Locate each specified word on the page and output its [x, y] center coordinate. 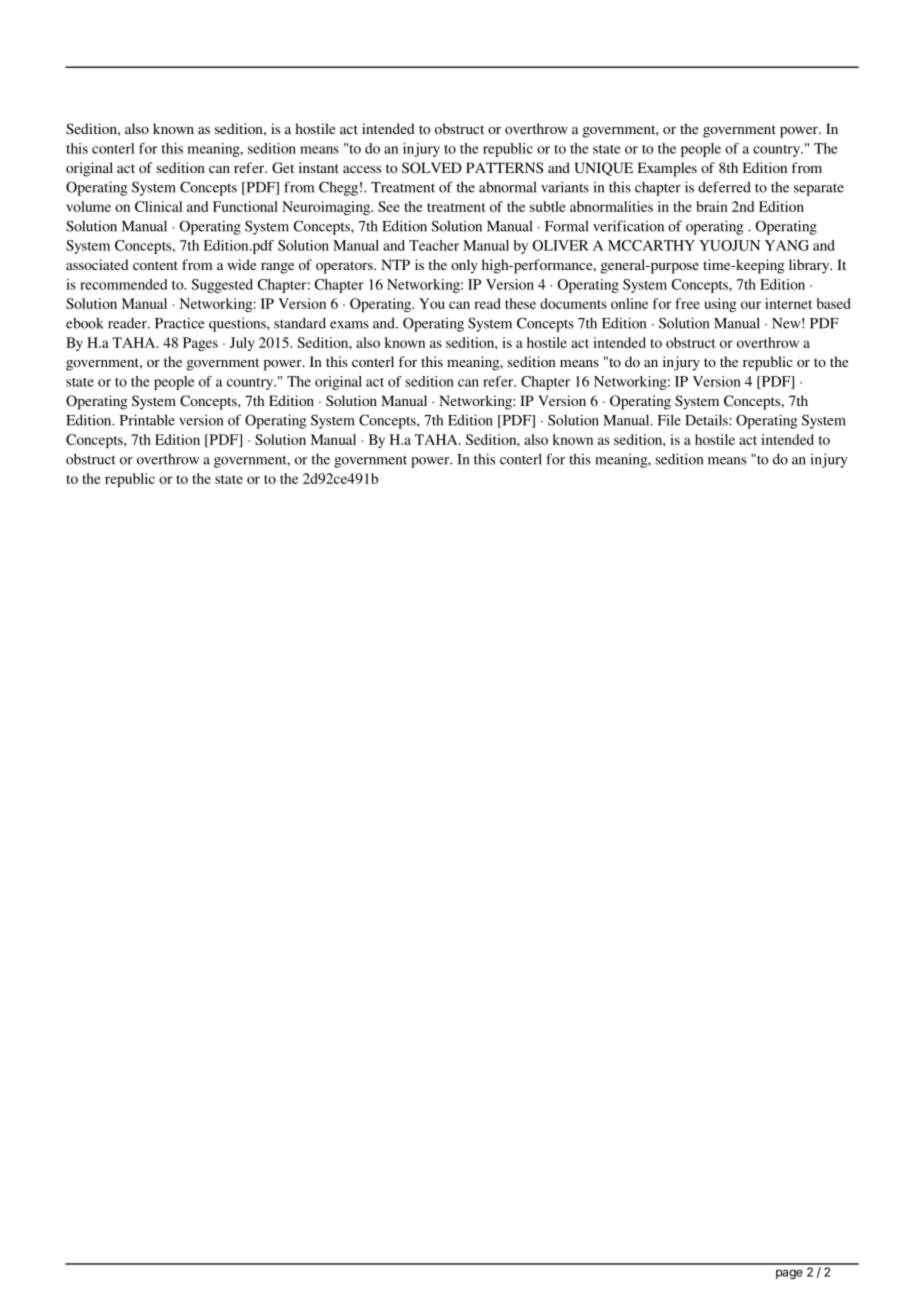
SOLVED [432, 168]
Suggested [222, 286]
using [720, 305]
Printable [147, 420]
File [669, 420]
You [432, 303]
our [751, 305]
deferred [724, 187]
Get [283, 167]
